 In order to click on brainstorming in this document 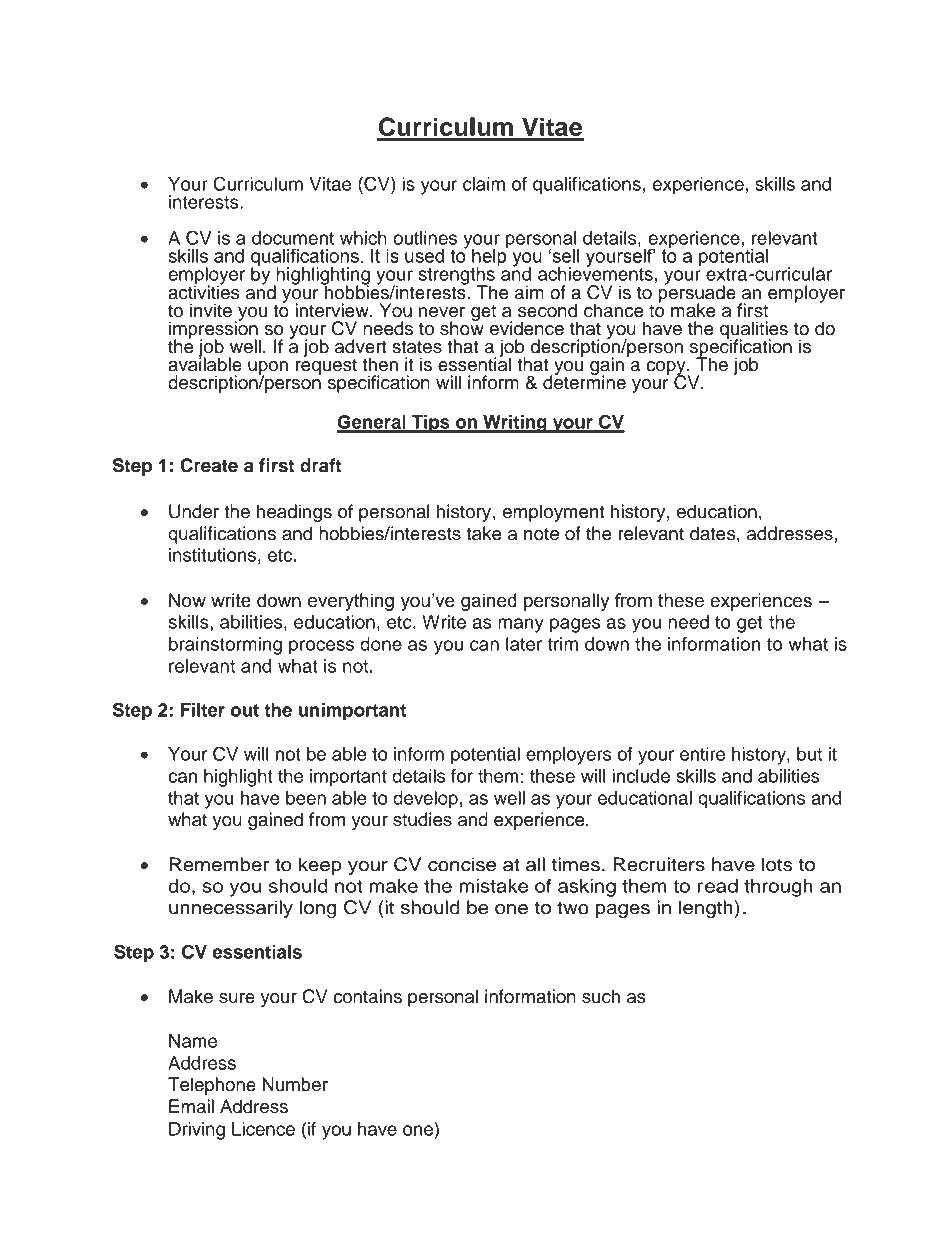, I will do `click(225, 646)`.
